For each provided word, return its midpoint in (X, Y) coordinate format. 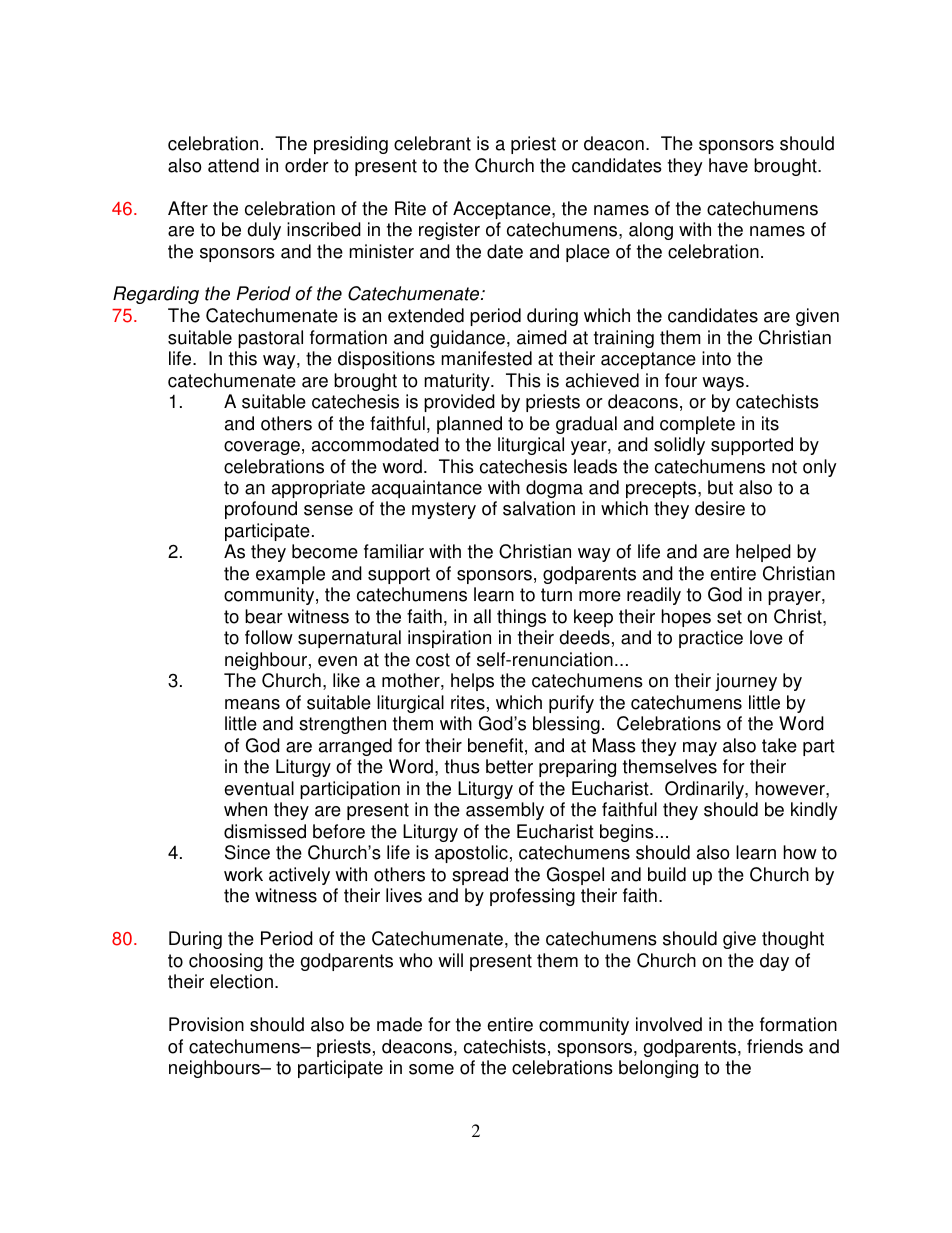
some (431, 1069)
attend (233, 165)
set (729, 617)
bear (264, 616)
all (482, 616)
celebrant (432, 143)
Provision (206, 1024)
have (728, 165)
